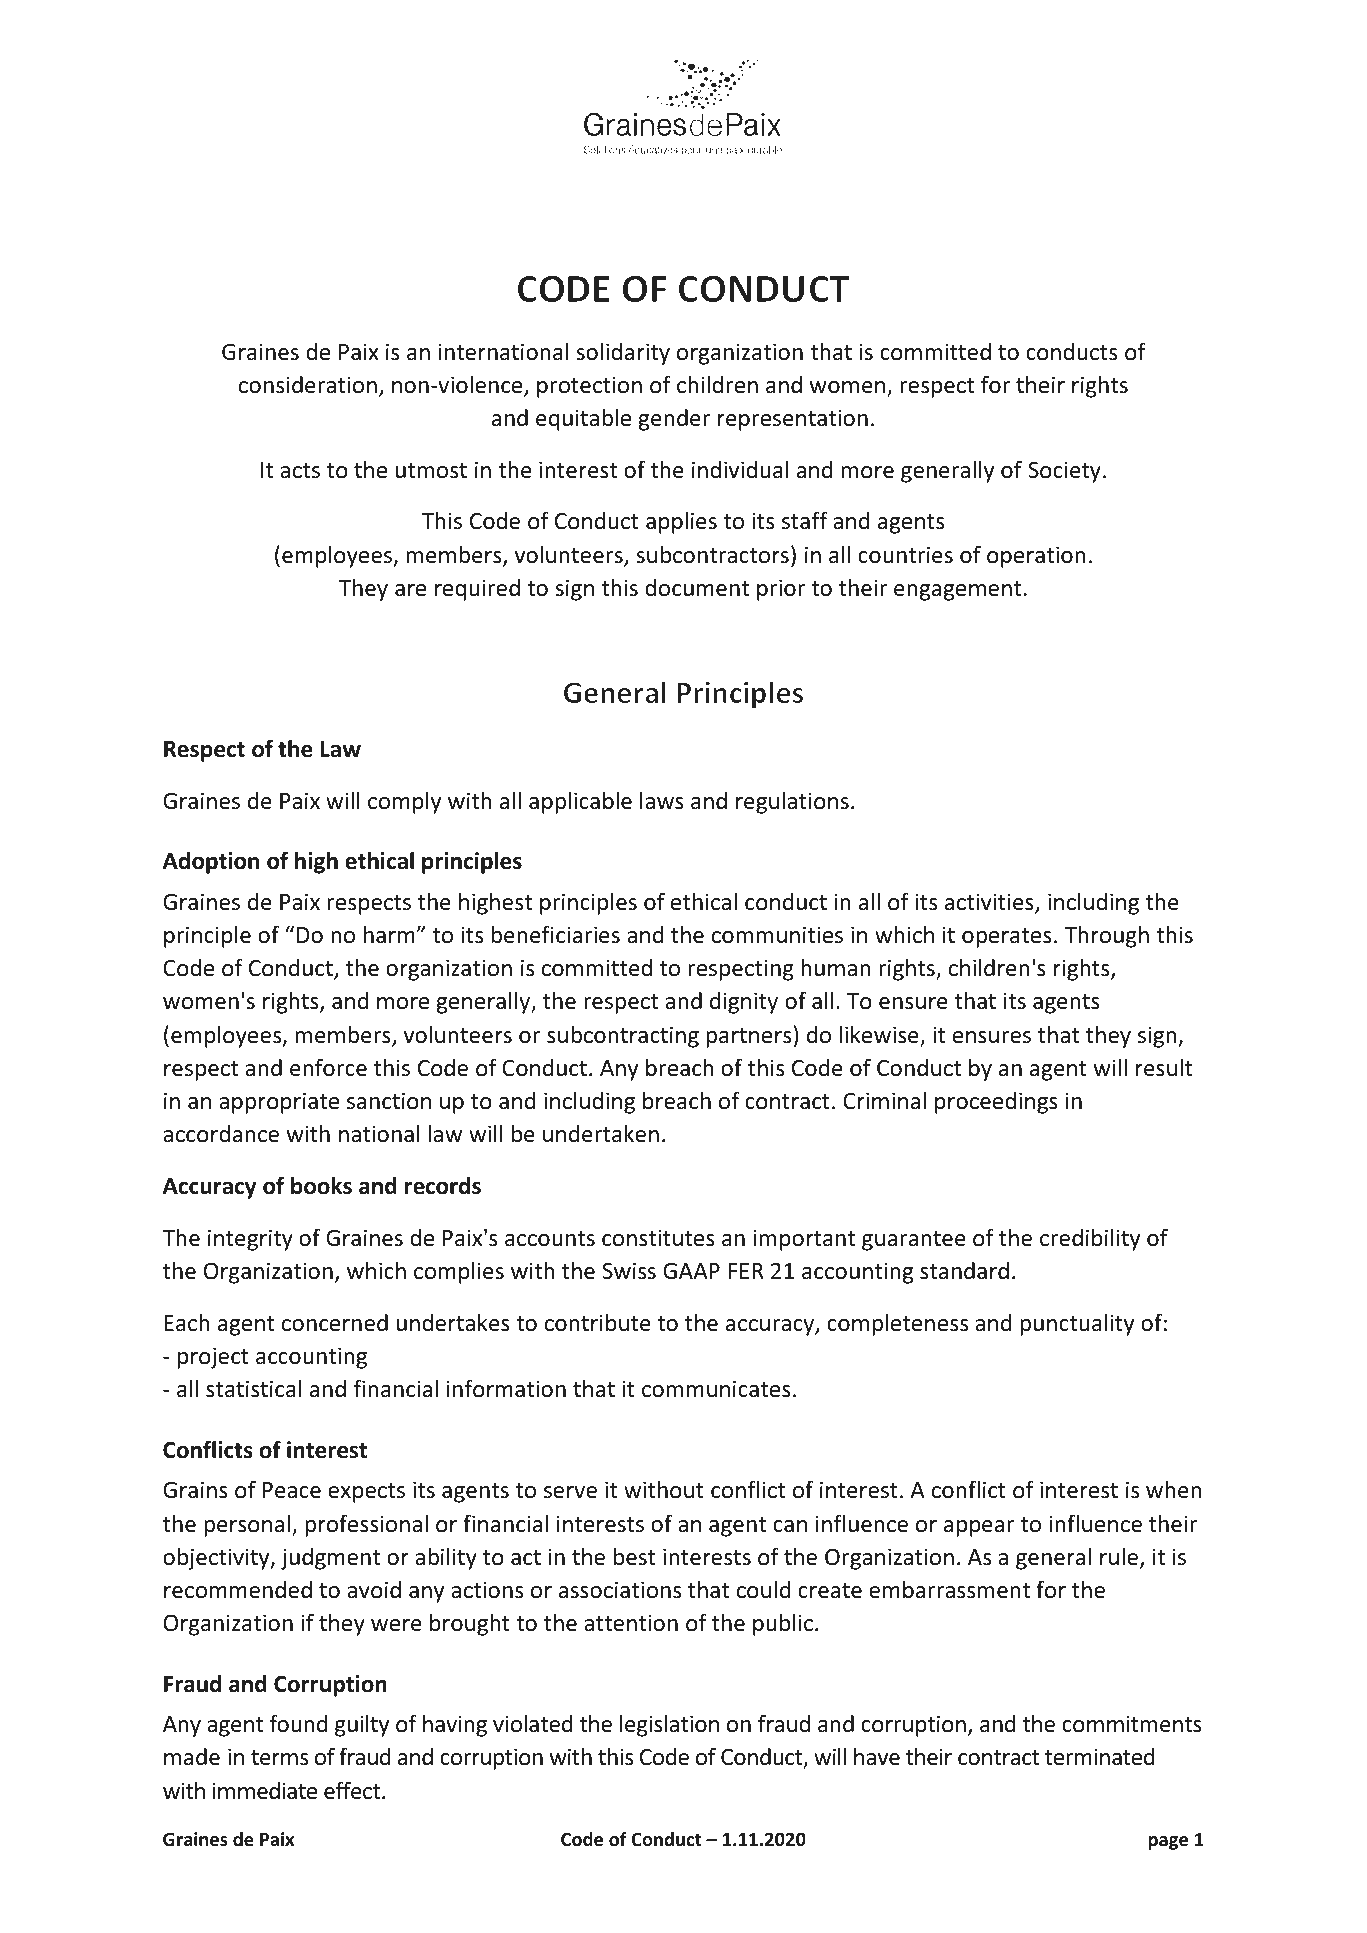  What do you see at coordinates (353, 1790) in the screenshot?
I see `effect` at bounding box center [353, 1790].
